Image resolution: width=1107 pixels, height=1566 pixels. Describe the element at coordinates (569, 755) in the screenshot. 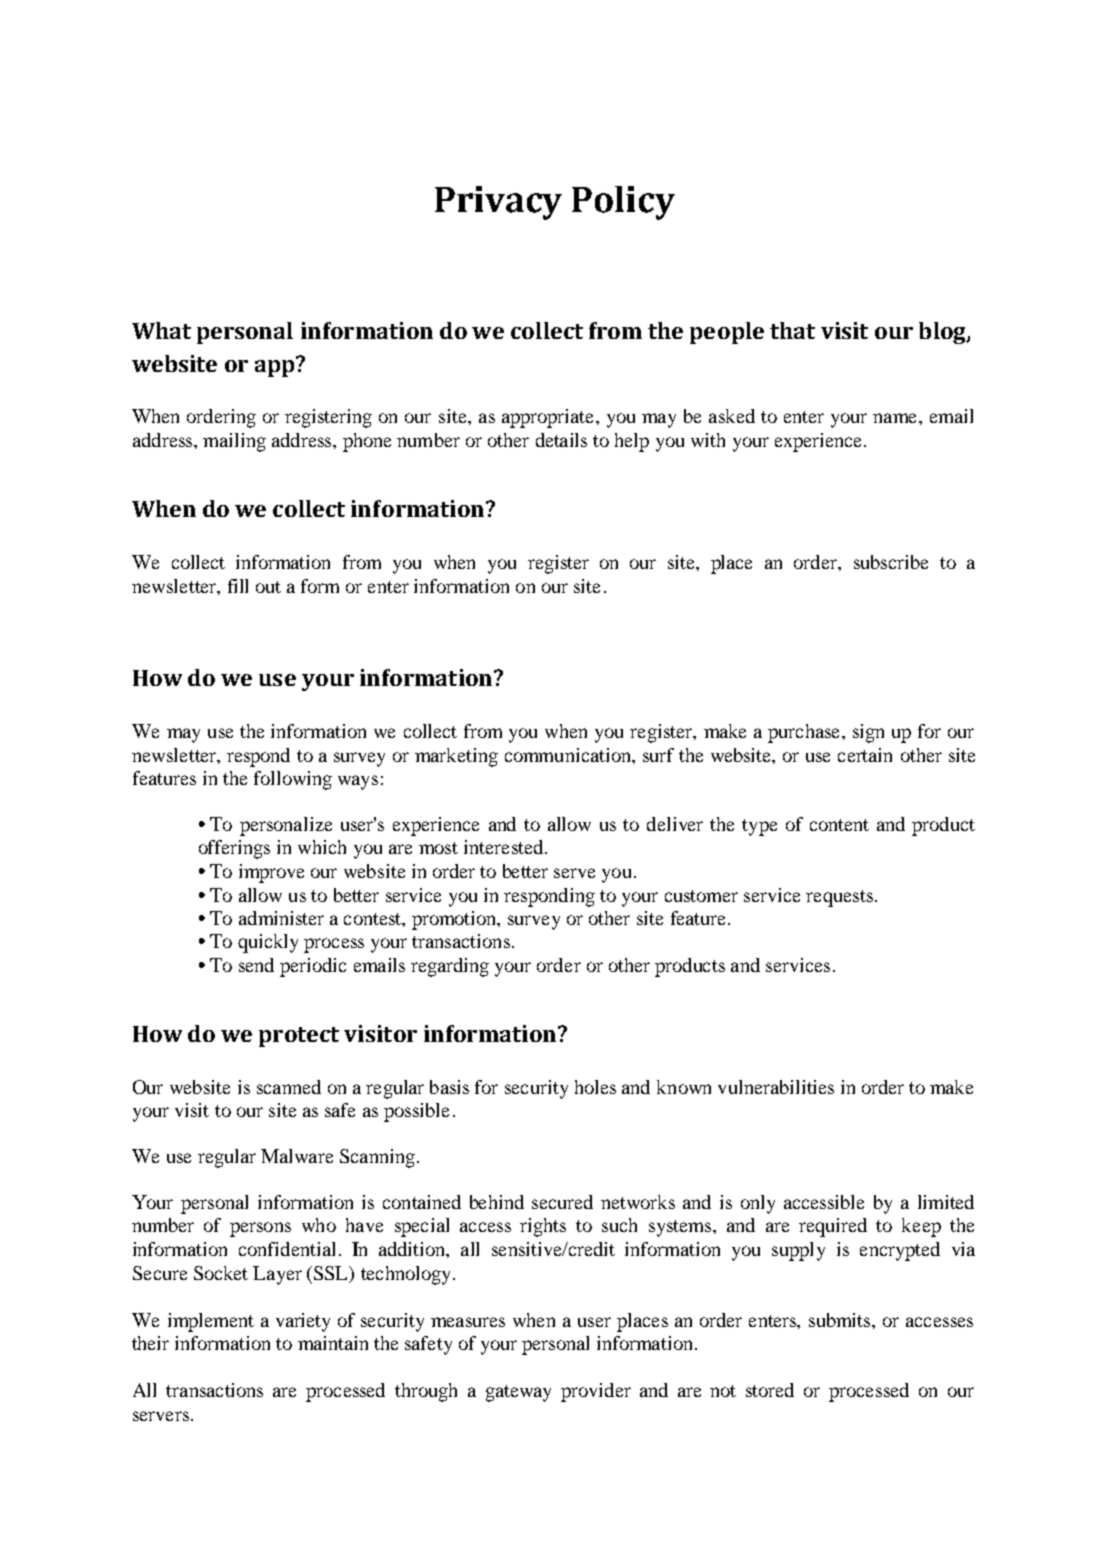

I see `communication` at that location.
